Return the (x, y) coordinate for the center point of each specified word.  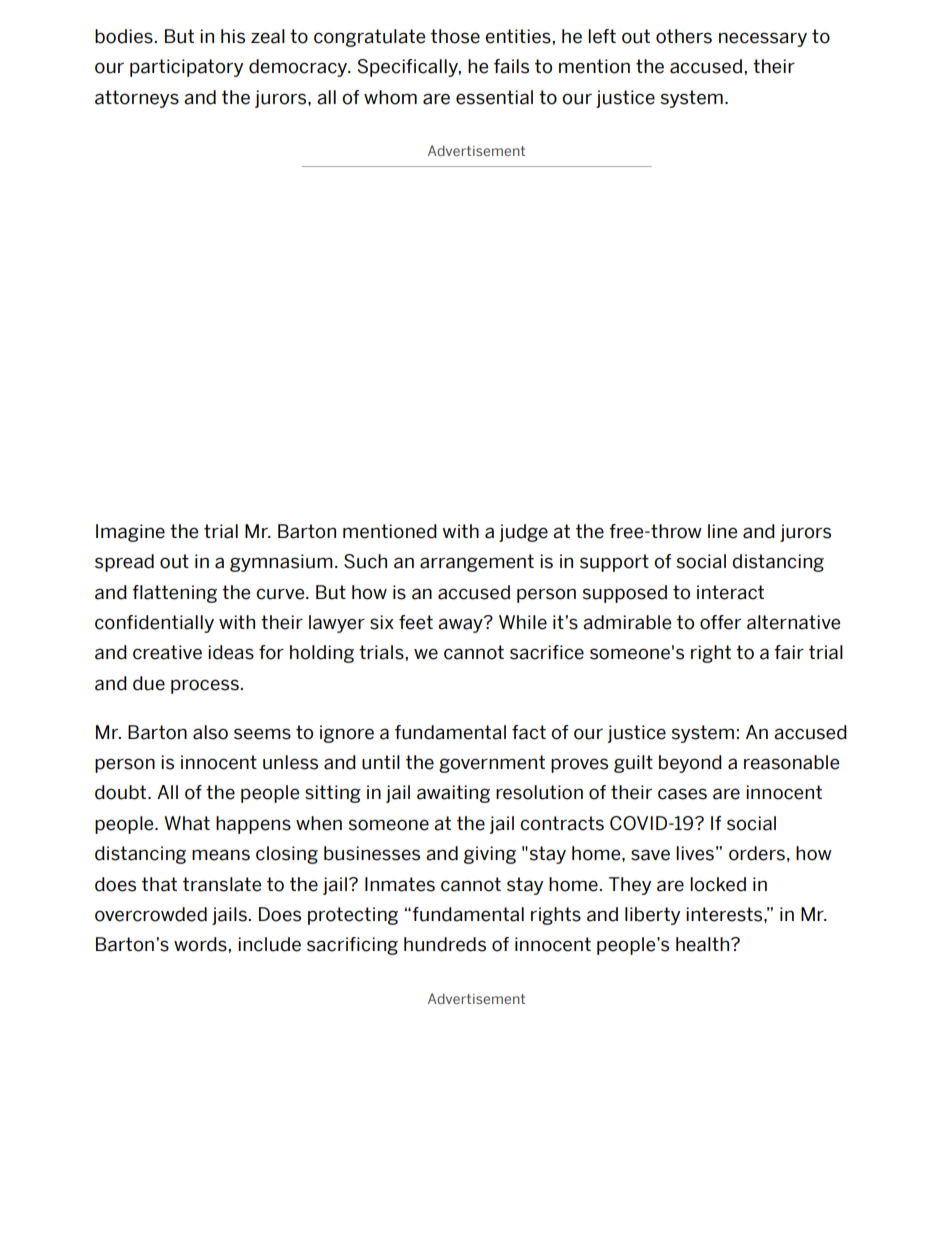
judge (523, 533)
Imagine (130, 533)
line (722, 531)
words (201, 944)
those (455, 36)
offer (720, 622)
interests (725, 914)
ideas (231, 652)
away (461, 624)
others (684, 36)
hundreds (445, 944)
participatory (186, 68)
